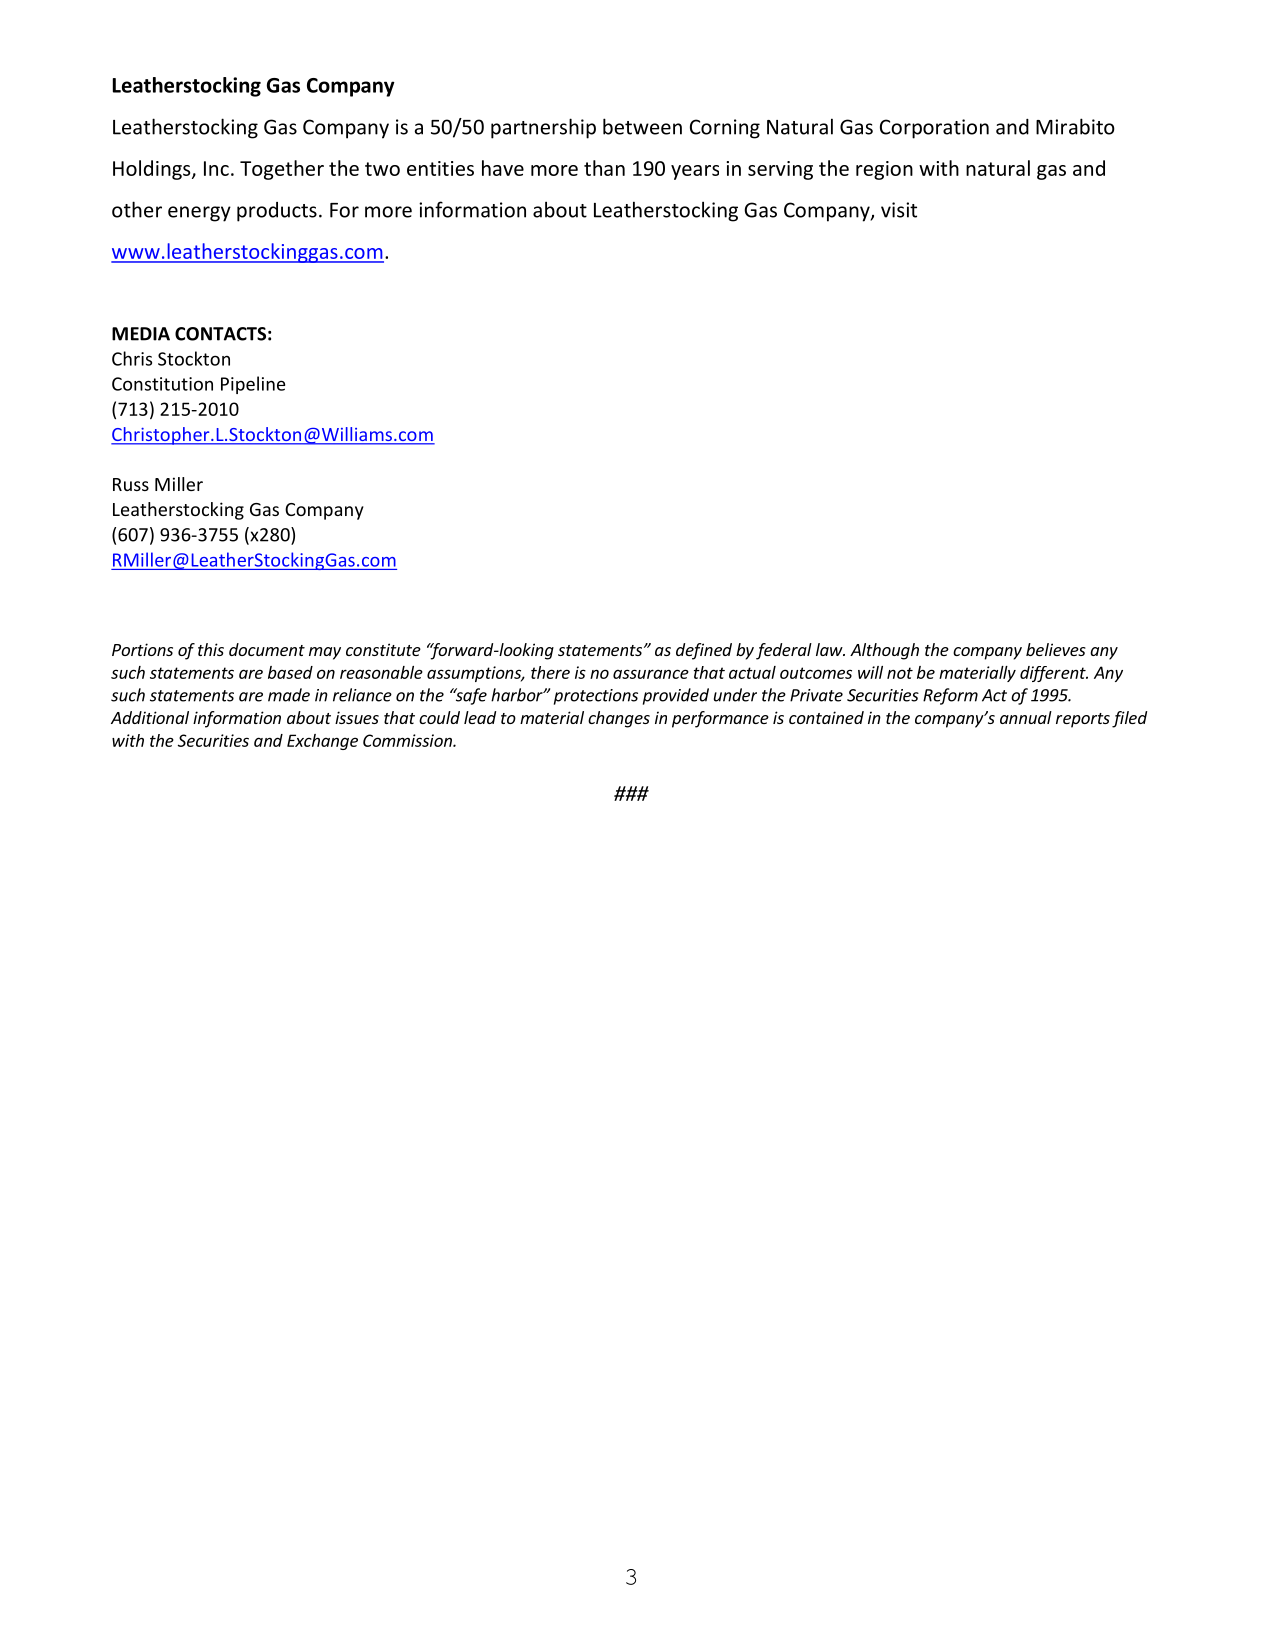 Image resolution: width=1262 pixels, height=1634 pixels. I want to click on believes, so click(1056, 649).
